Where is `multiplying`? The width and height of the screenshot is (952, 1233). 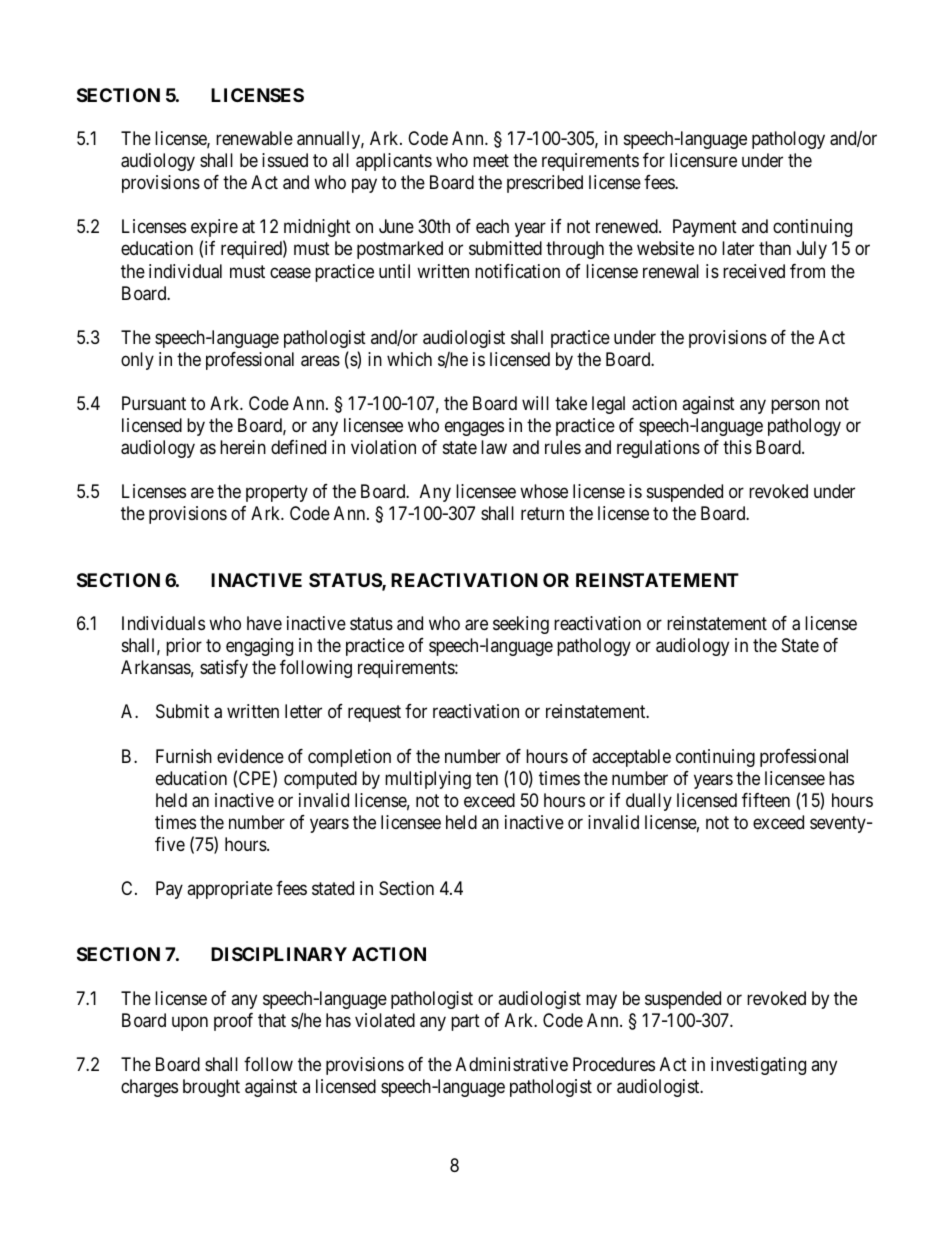
multiplying is located at coordinates (428, 780).
